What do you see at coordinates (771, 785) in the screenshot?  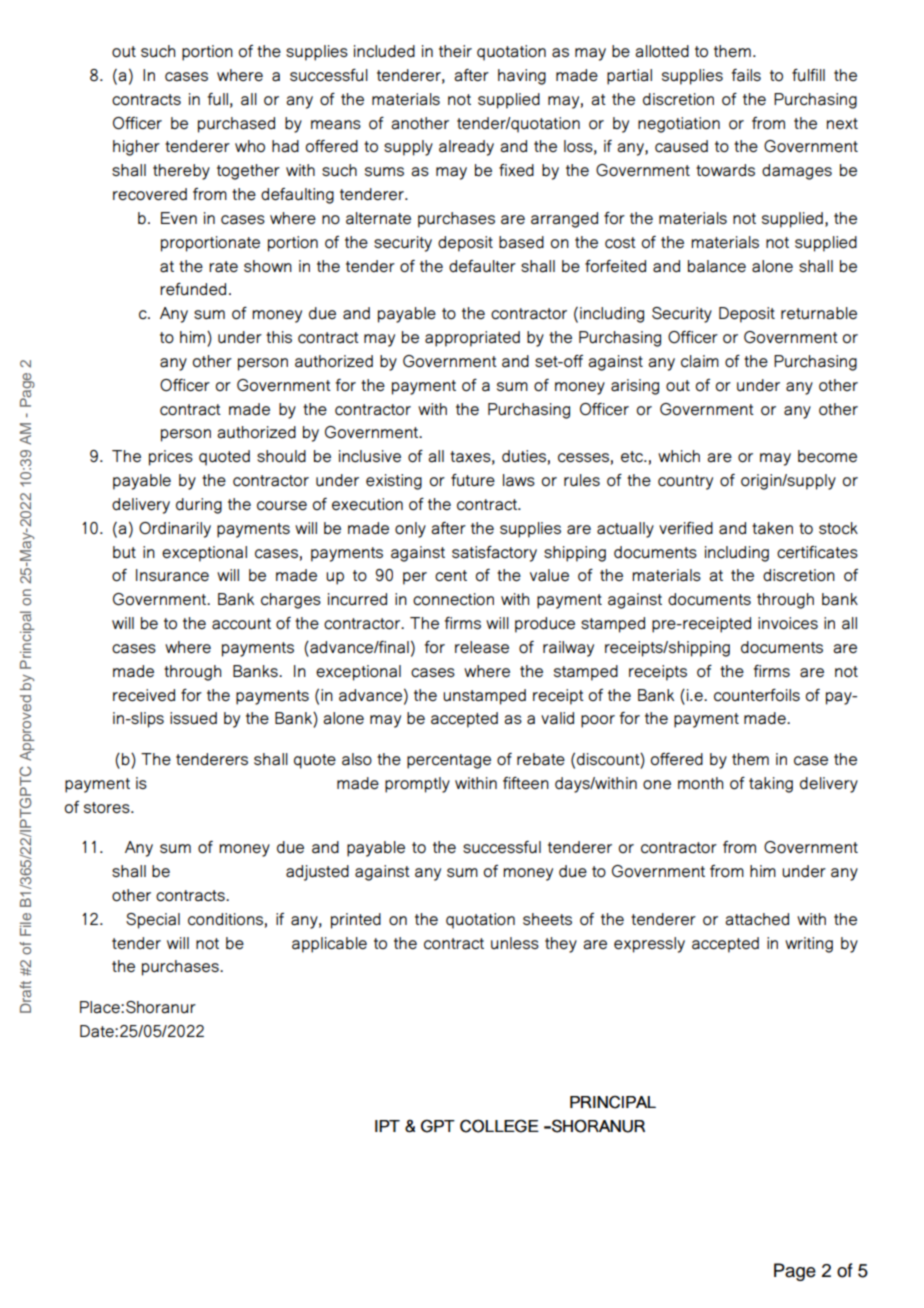 I see `taking` at bounding box center [771, 785].
